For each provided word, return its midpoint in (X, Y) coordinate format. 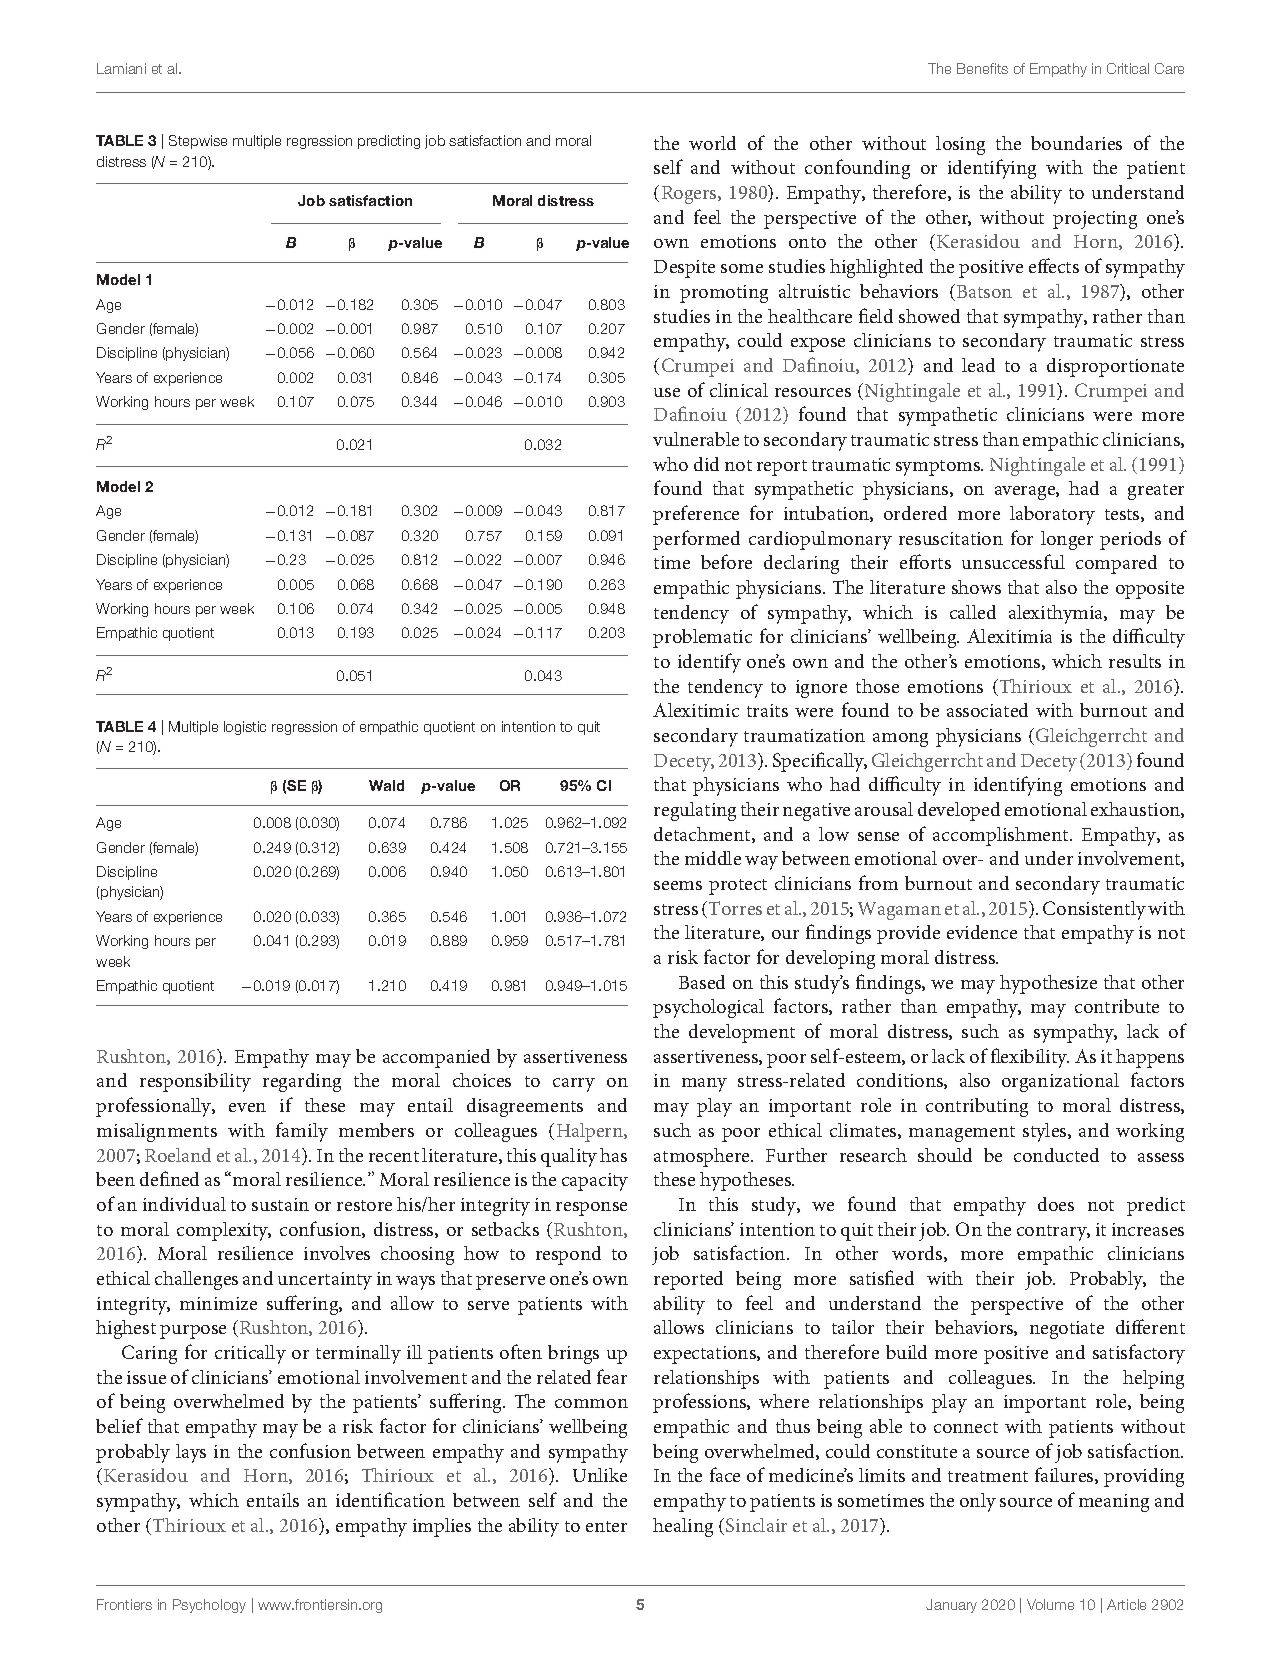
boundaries (1076, 143)
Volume (1050, 1604)
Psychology (209, 1606)
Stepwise (198, 142)
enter (606, 1526)
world (712, 143)
